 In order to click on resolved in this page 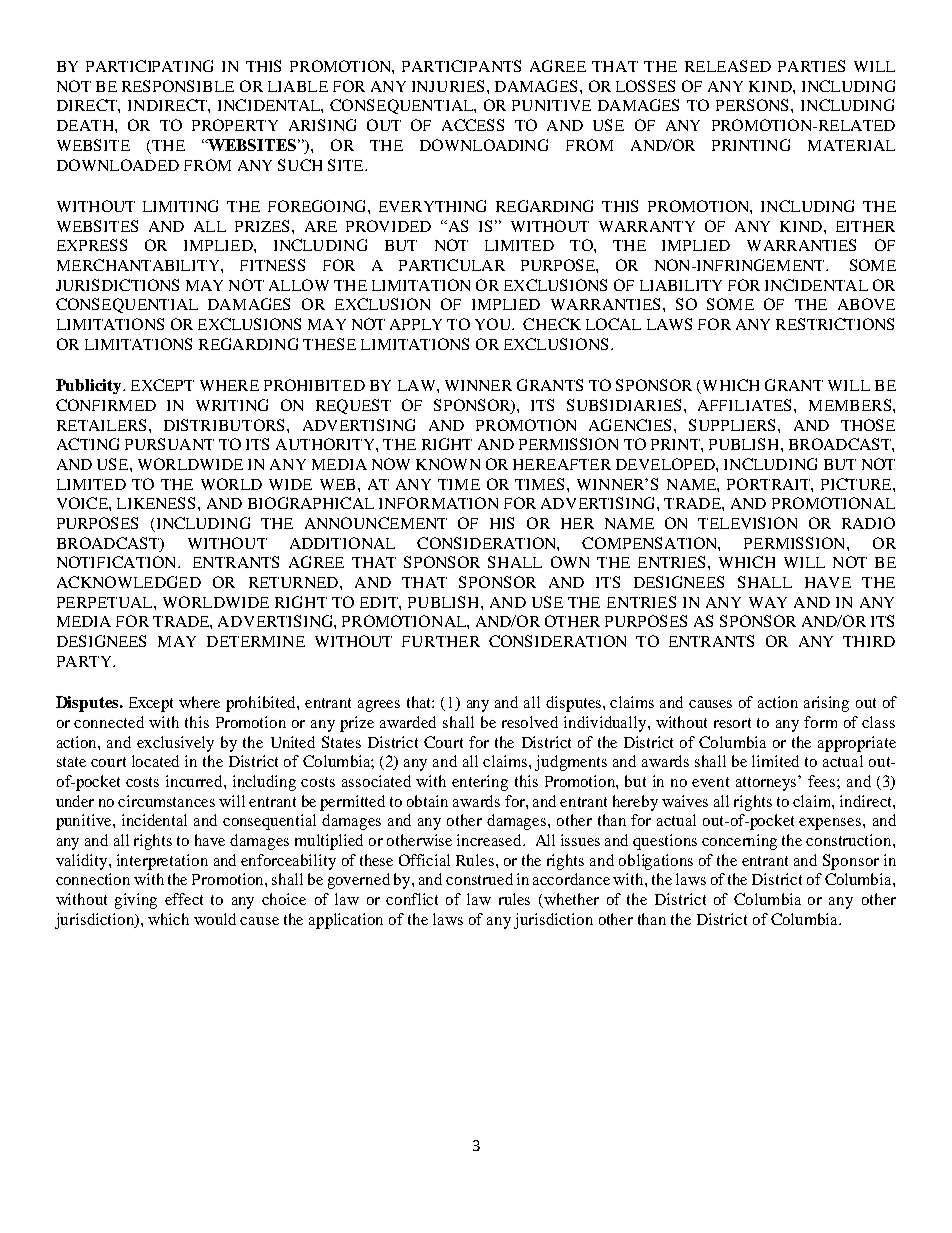, I will do `click(530, 722)`.
